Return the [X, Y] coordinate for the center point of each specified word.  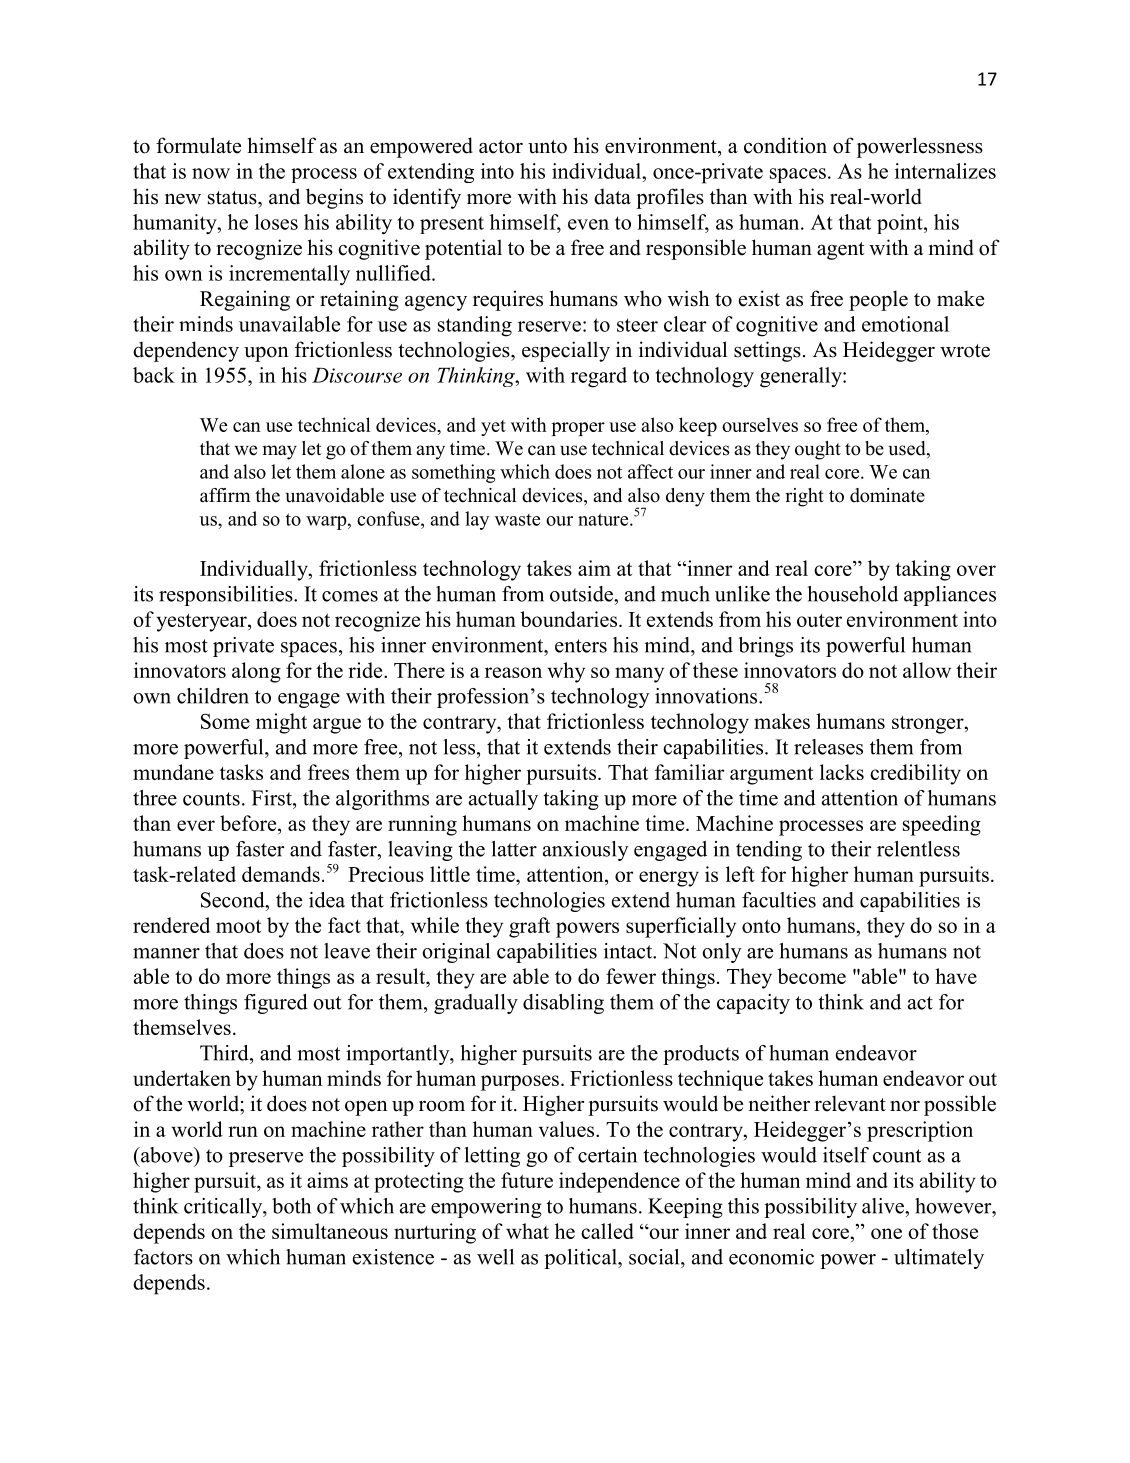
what [527, 1231]
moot [238, 926]
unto [547, 147]
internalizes [945, 171]
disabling [563, 1004]
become [811, 976]
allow [927, 670]
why [566, 672]
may [279, 452]
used [908, 449]
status [233, 198]
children [213, 696]
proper [578, 429]
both [291, 1206]
